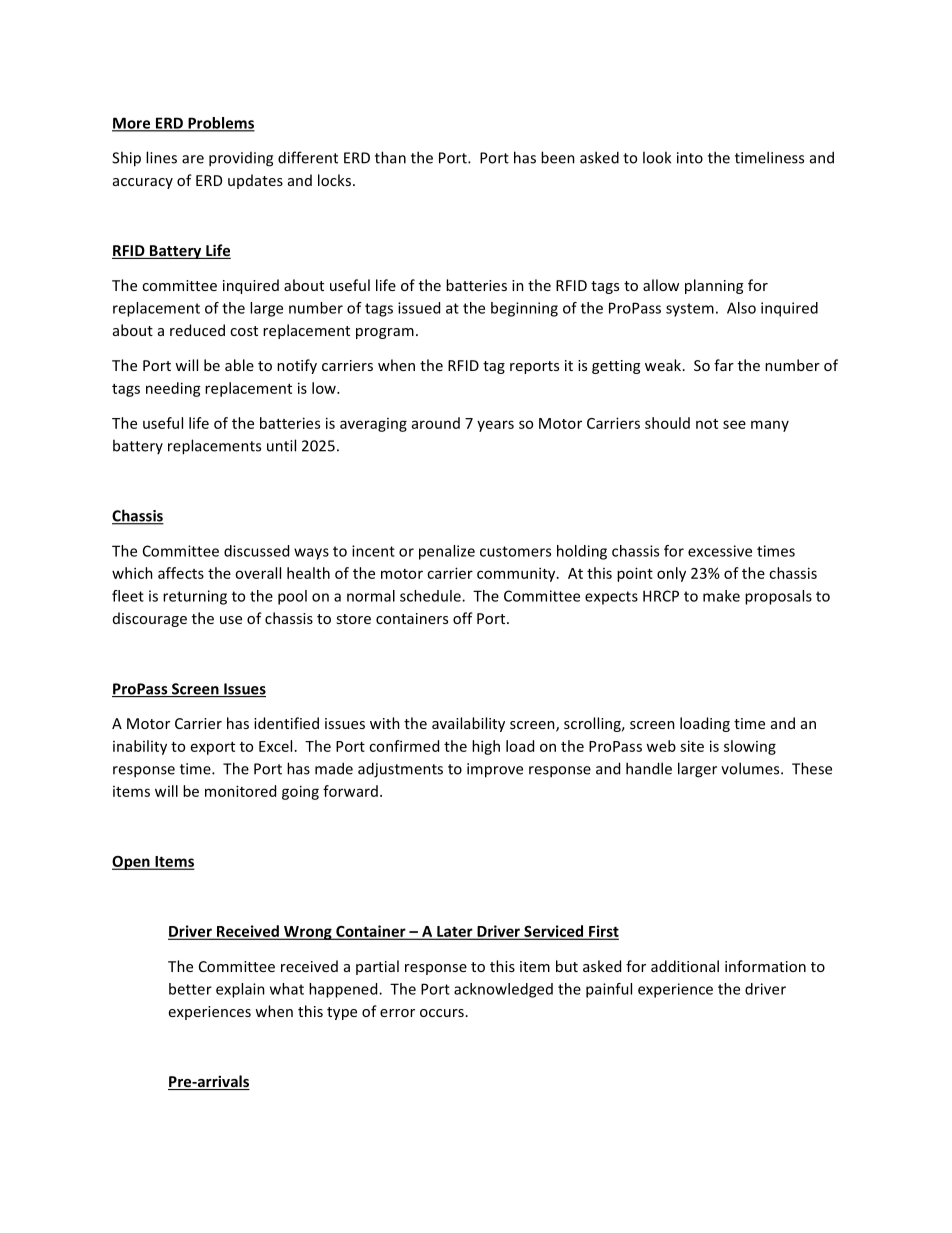 This image has height=1233, width=952. What do you see at coordinates (193, 159) in the image?
I see `are` at bounding box center [193, 159].
